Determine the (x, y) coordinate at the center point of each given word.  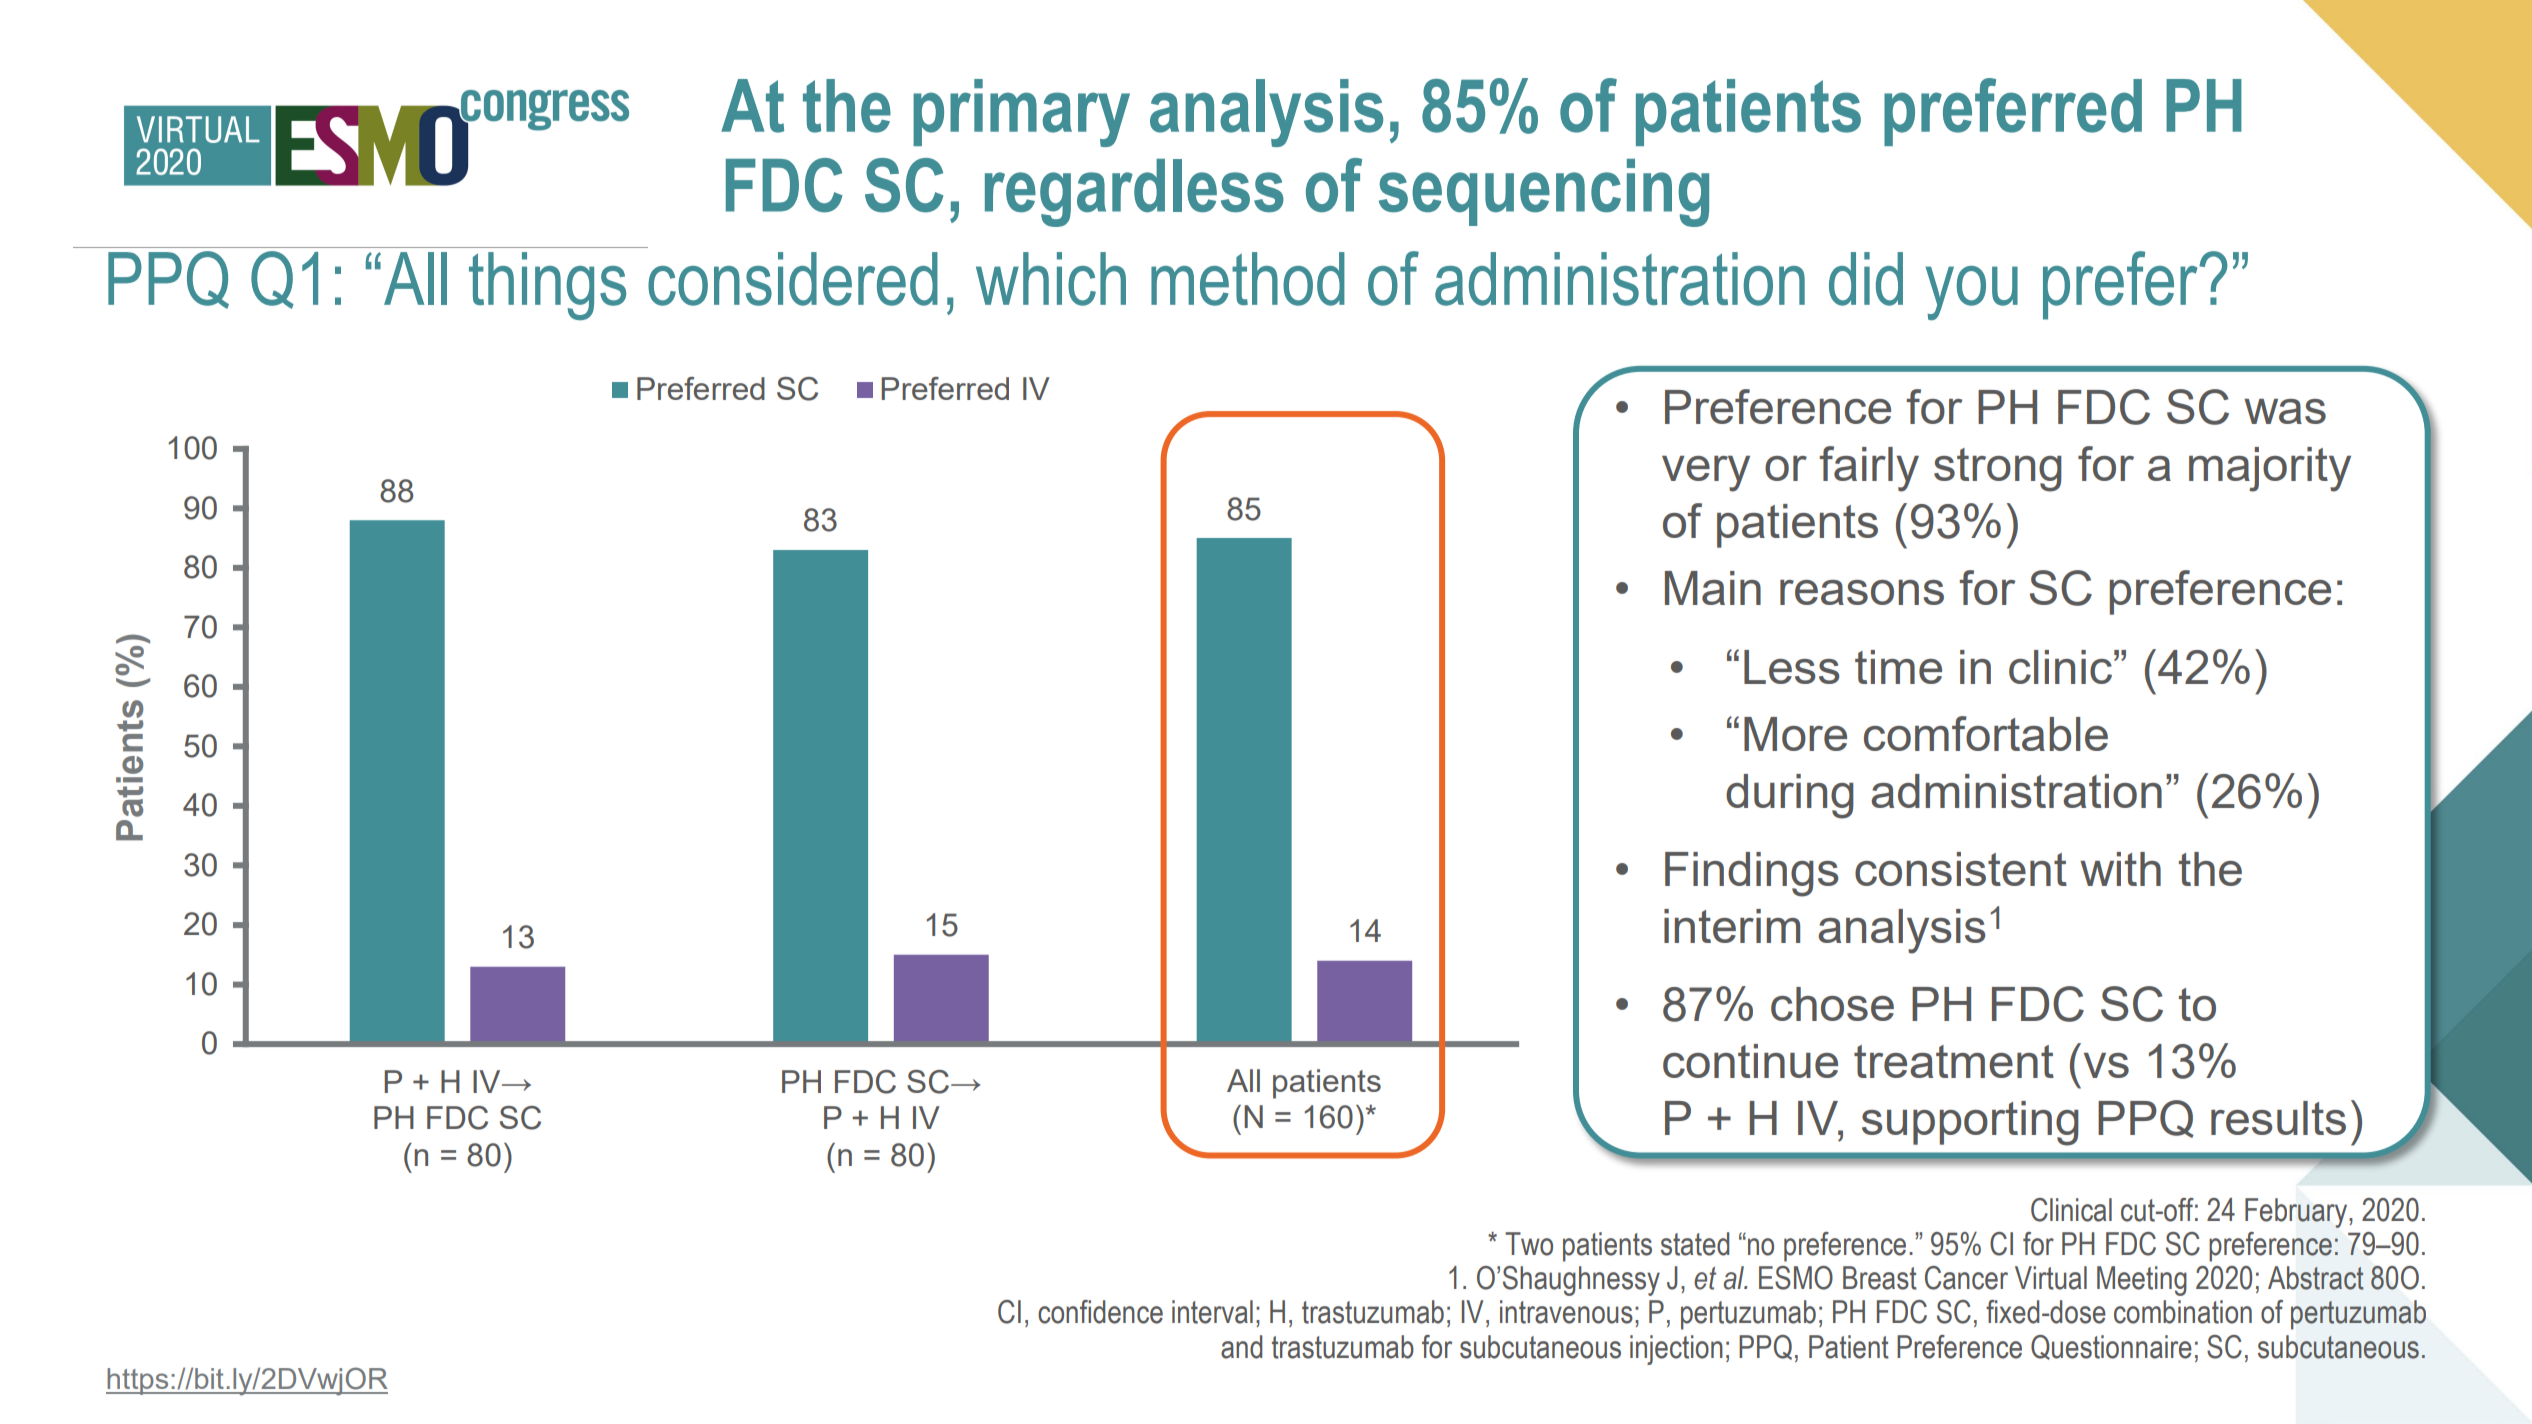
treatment (1954, 1061)
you (1972, 293)
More (1795, 734)
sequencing (1544, 193)
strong (1998, 470)
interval (1212, 1312)
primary (1021, 113)
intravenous (1566, 1312)
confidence (1100, 1312)
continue (1750, 1061)
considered (793, 279)
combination (2183, 1312)
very (1706, 474)
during (1790, 796)
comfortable (1986, 733)
